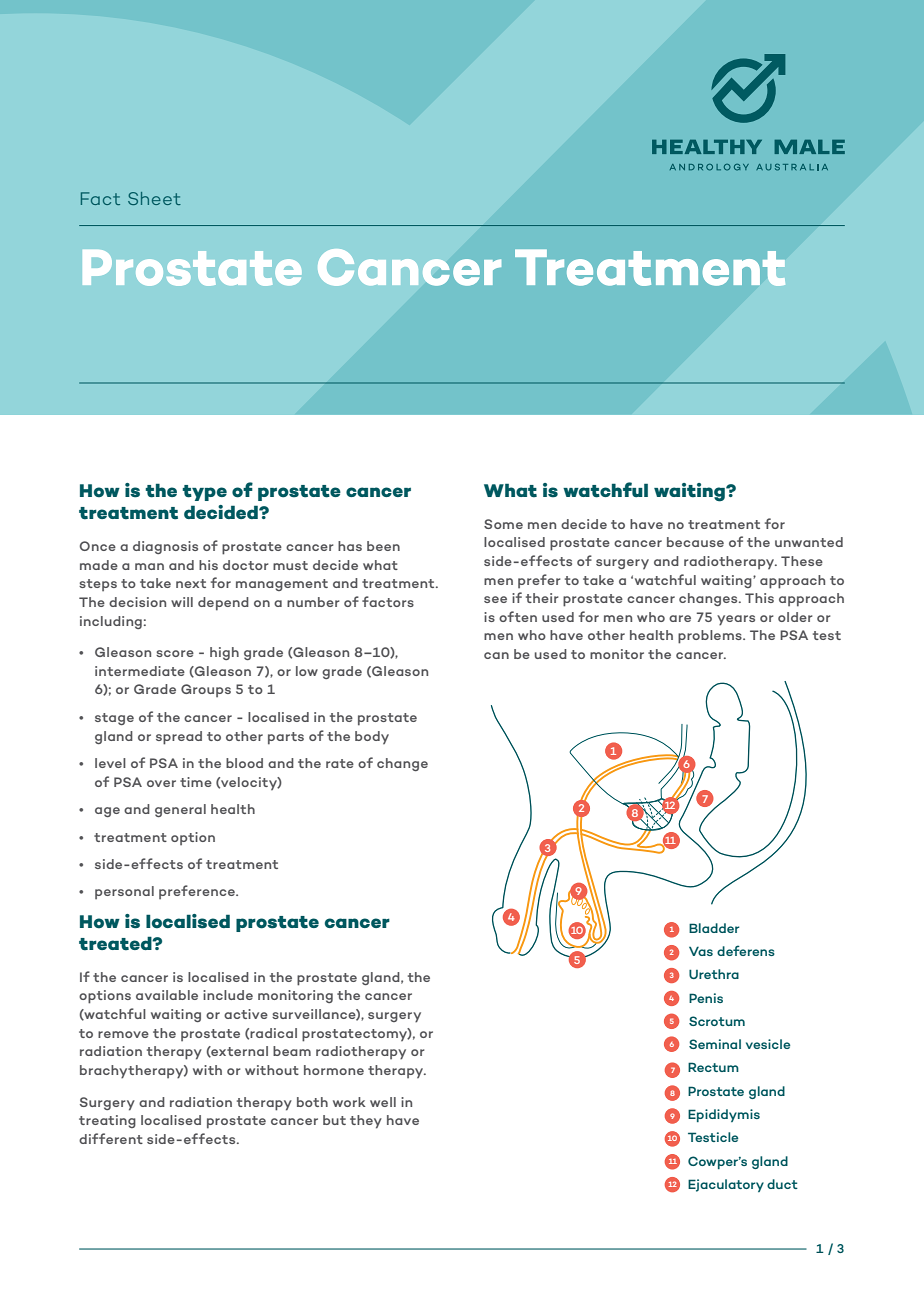 This image has width=924, height=1308. I want to click on treating, so click(107, 1121).
